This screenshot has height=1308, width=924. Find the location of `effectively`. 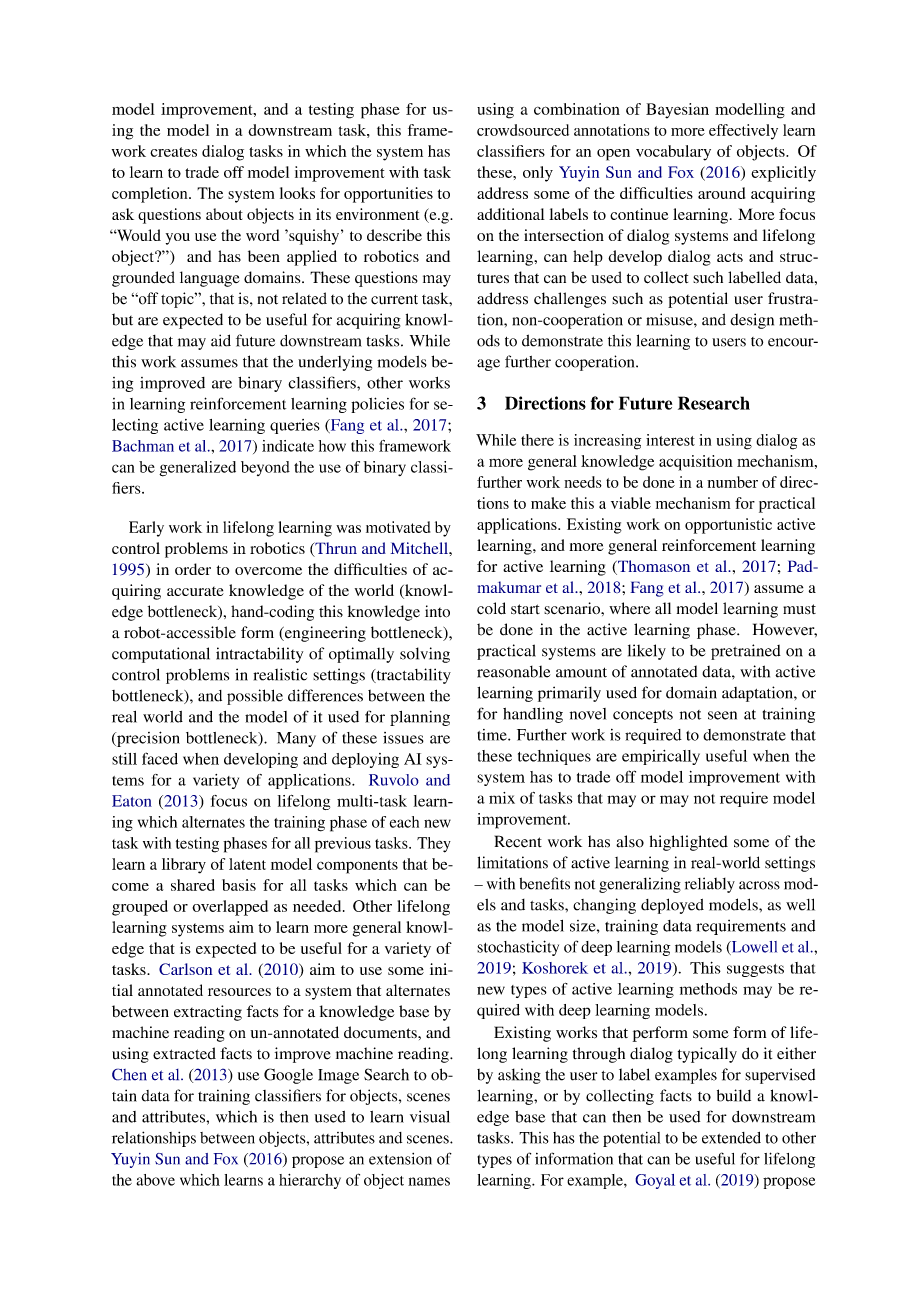

effectively is located at coordinates (743, 132).
